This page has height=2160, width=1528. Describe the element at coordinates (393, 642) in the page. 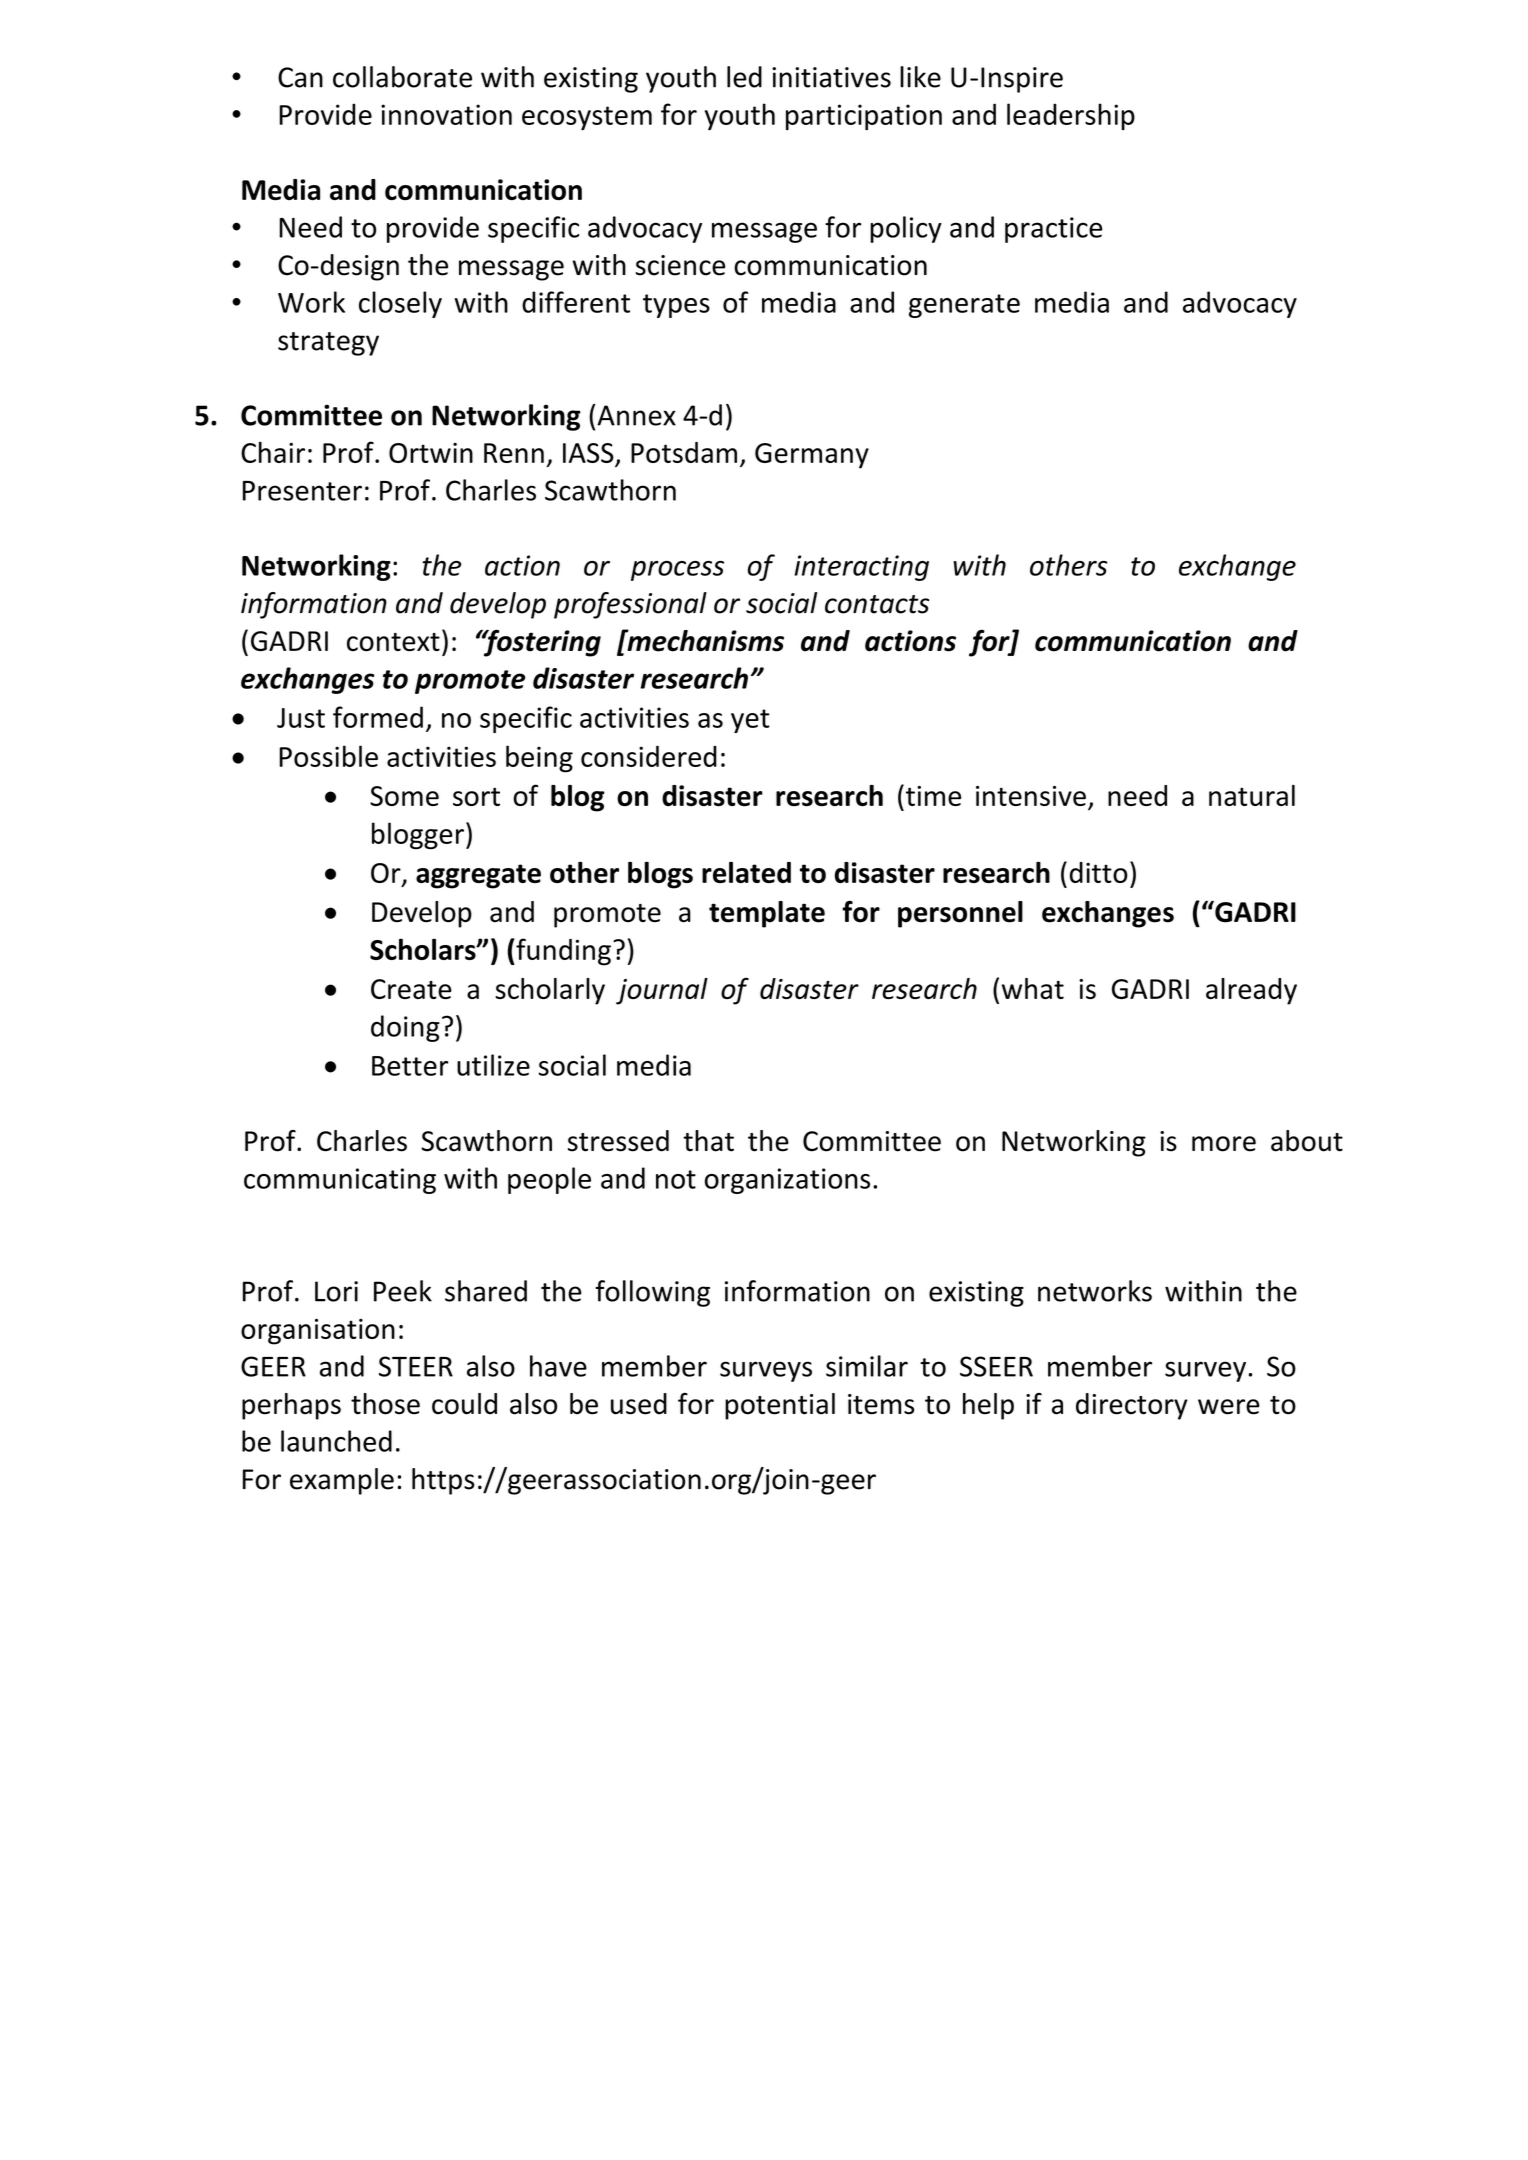

I see `context` at that location.
